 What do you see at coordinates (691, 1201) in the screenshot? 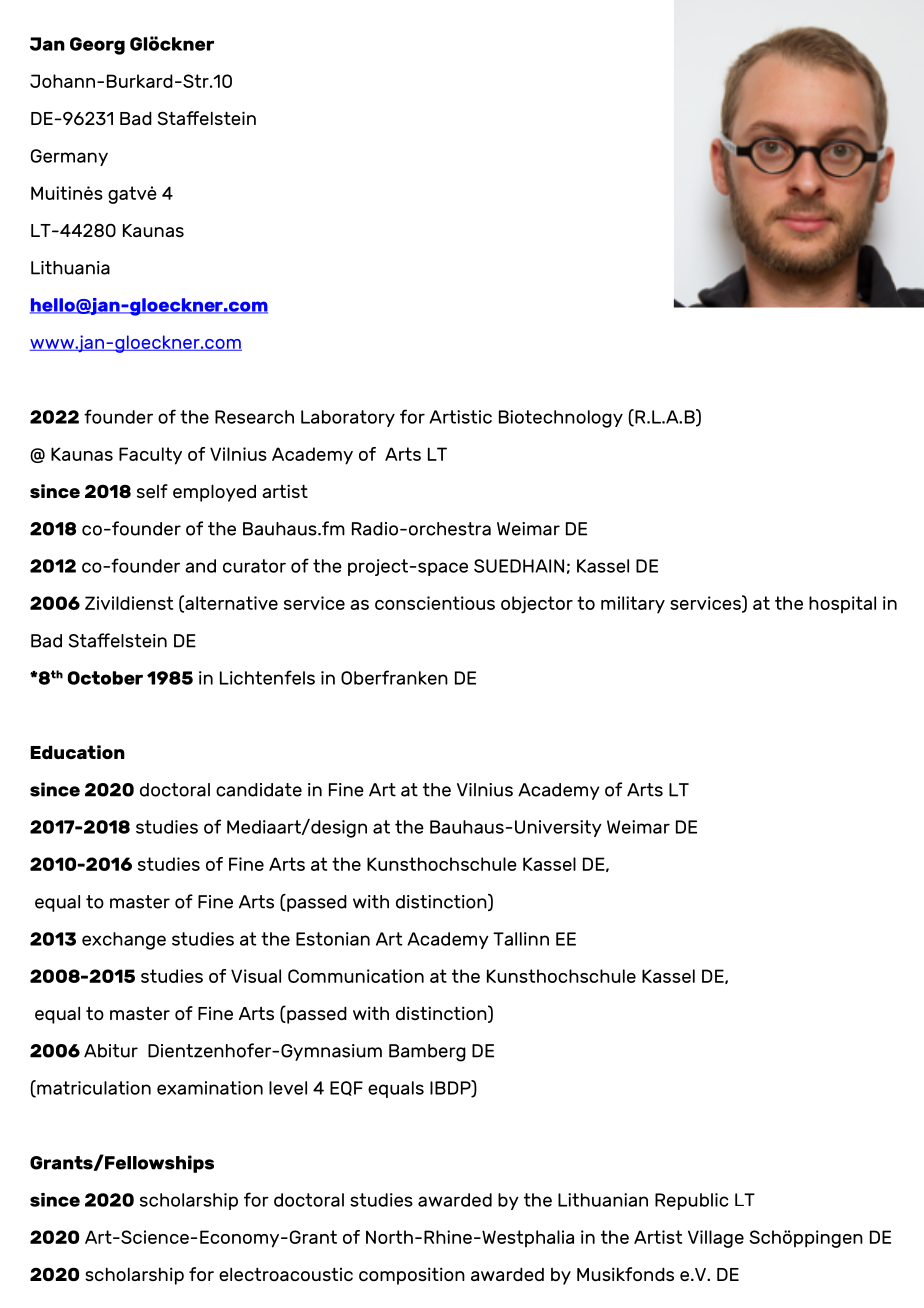
I see `Republic` at bounding box center [691, 1201].
